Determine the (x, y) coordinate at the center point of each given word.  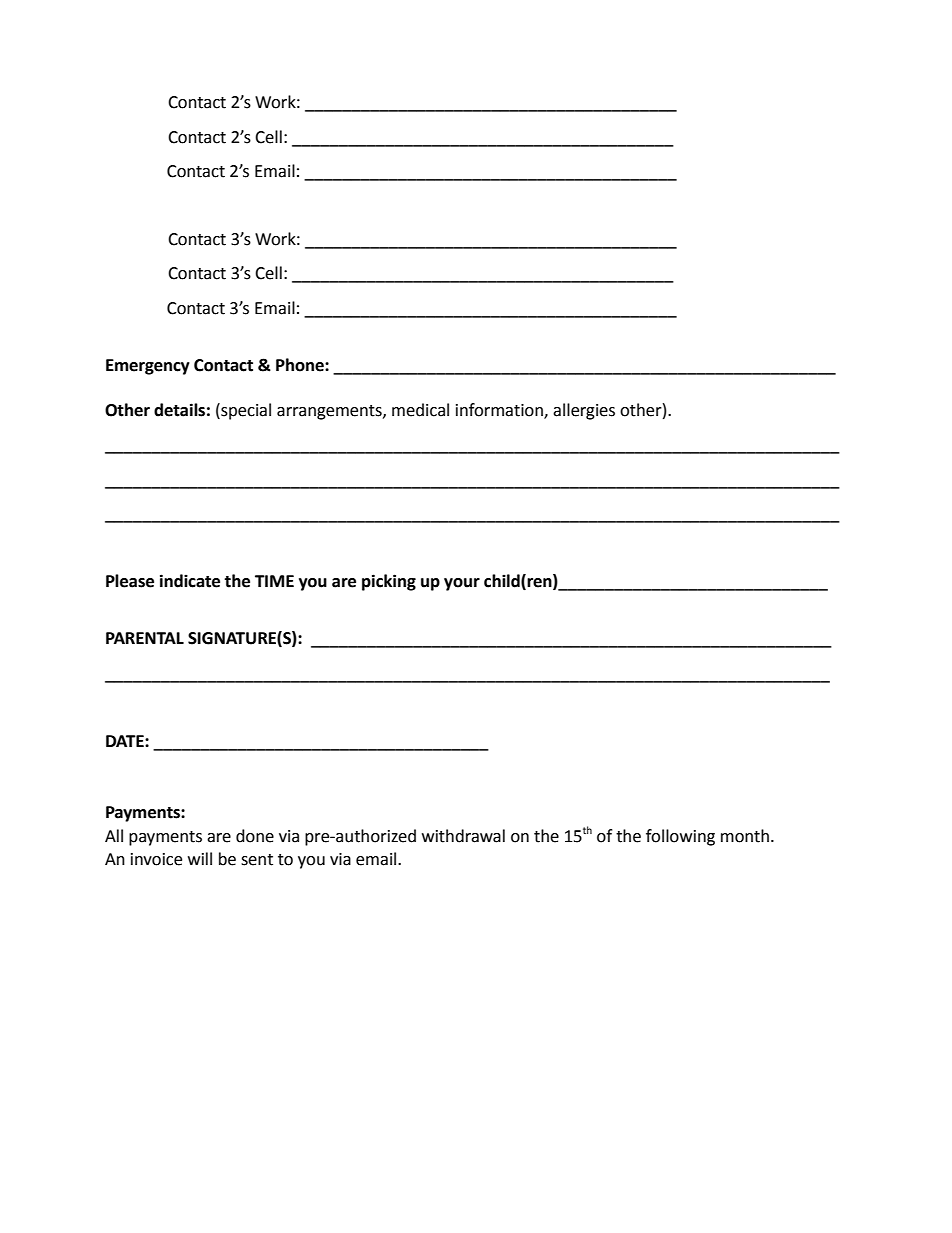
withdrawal (463, 836)
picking (389, 582)
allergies (584, 411)
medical (420, 410)
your (462, 584)
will (200, 858)
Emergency (148, 367)
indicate (190, 581)
